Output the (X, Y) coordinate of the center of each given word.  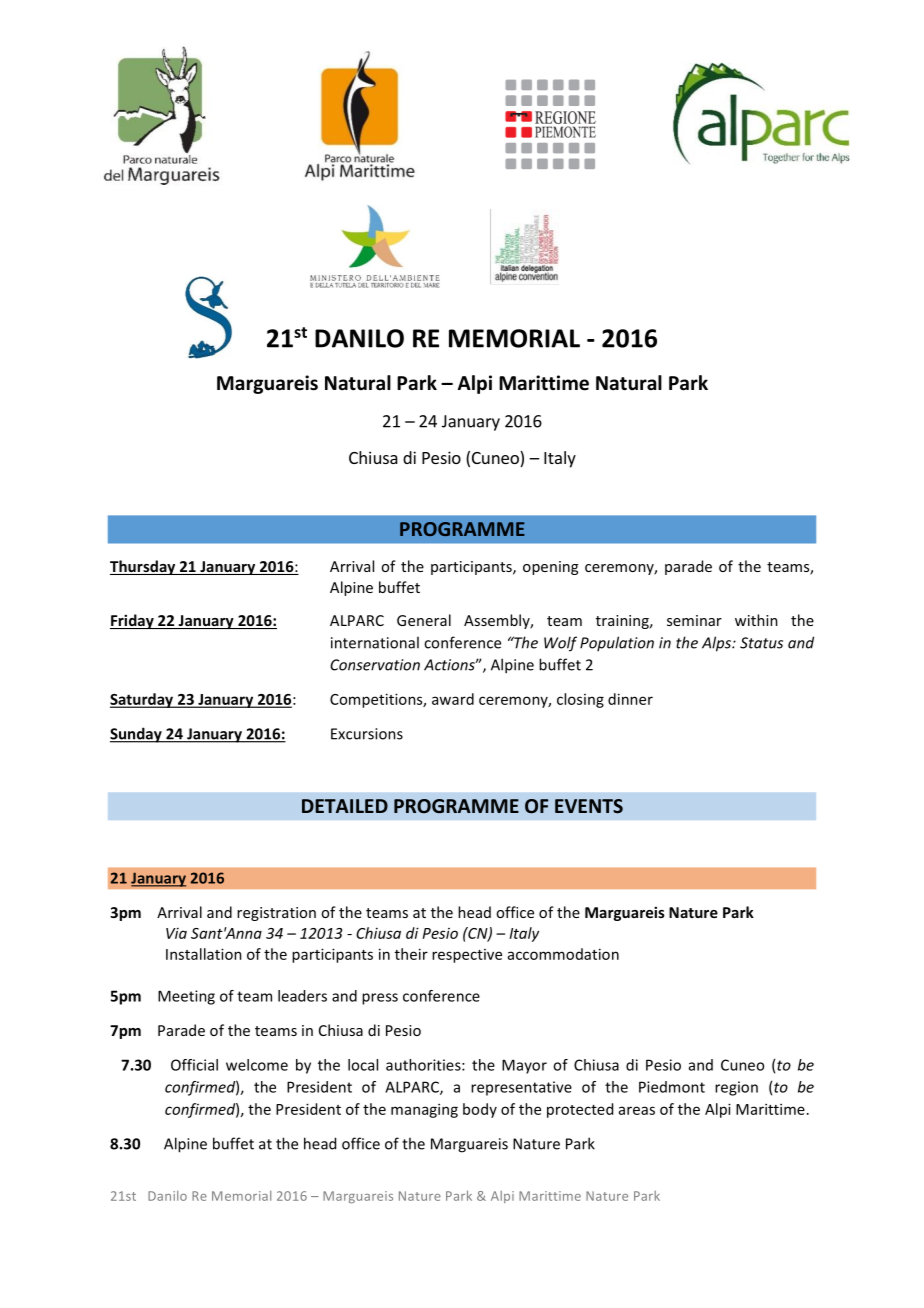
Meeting (186, 997)
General (424, 620)
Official (194, 1065)
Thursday (144, 567)
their (411, 954)
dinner (630, 699)
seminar (694, 620)
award (453, 699)
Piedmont (672, 1087)
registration (276, 914)
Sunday (137, 735)
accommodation (563, 954)
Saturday (142, 700)
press (380, 999)
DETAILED (345, 806)
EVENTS (589, 806)
